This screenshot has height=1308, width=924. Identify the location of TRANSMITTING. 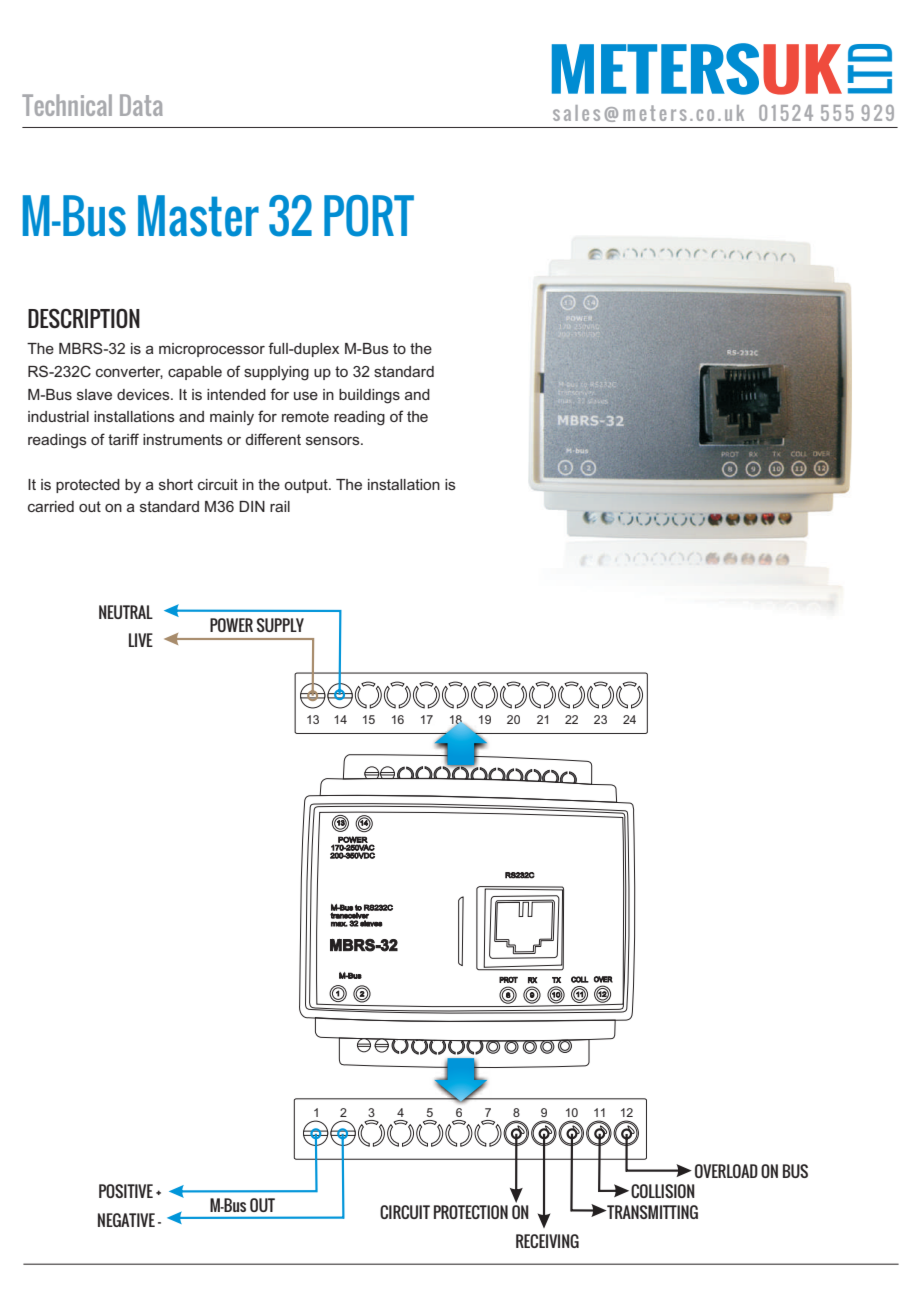
(651, 1212).
